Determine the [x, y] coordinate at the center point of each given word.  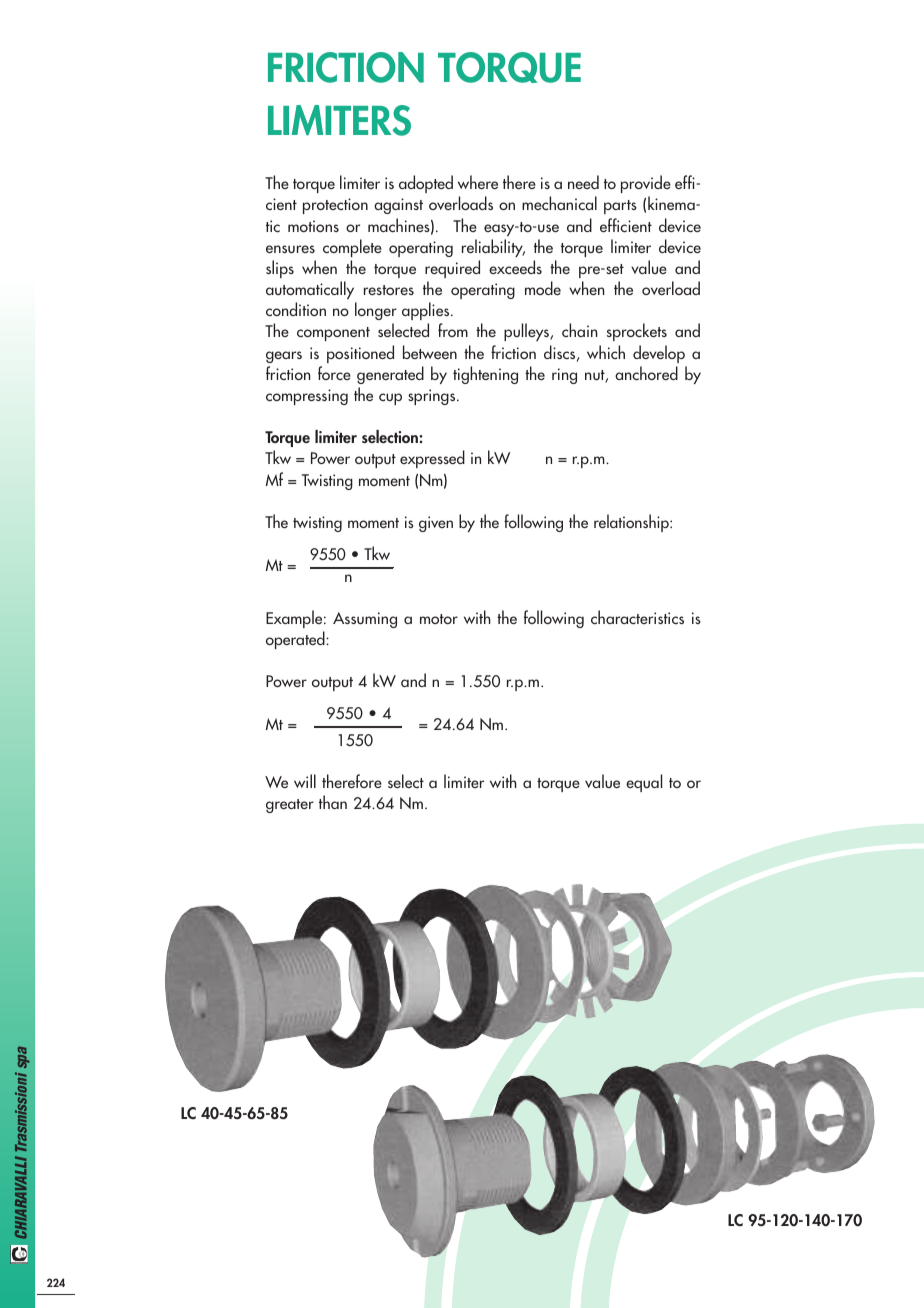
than [333, 802]
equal [644, 783]
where [478, 182]
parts [620, 207]
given [436, 524]
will [305, 781]
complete [352, 248]
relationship [632, 523]
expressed [432, 459]
